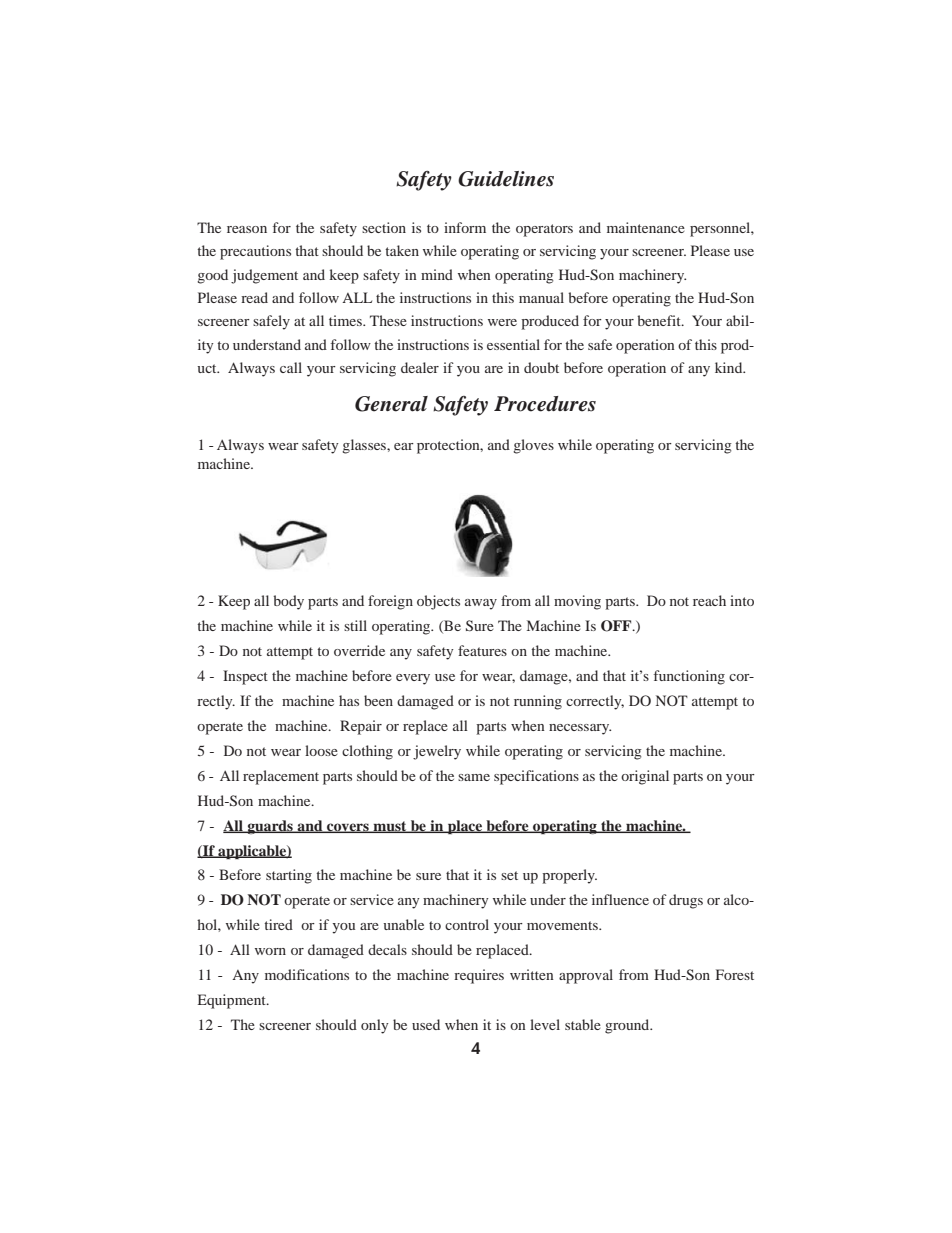 This screenshot has height=1233, width=952. Describe the element at coordinates (465, 227) in the screenshot. I see `inform` at that location.
